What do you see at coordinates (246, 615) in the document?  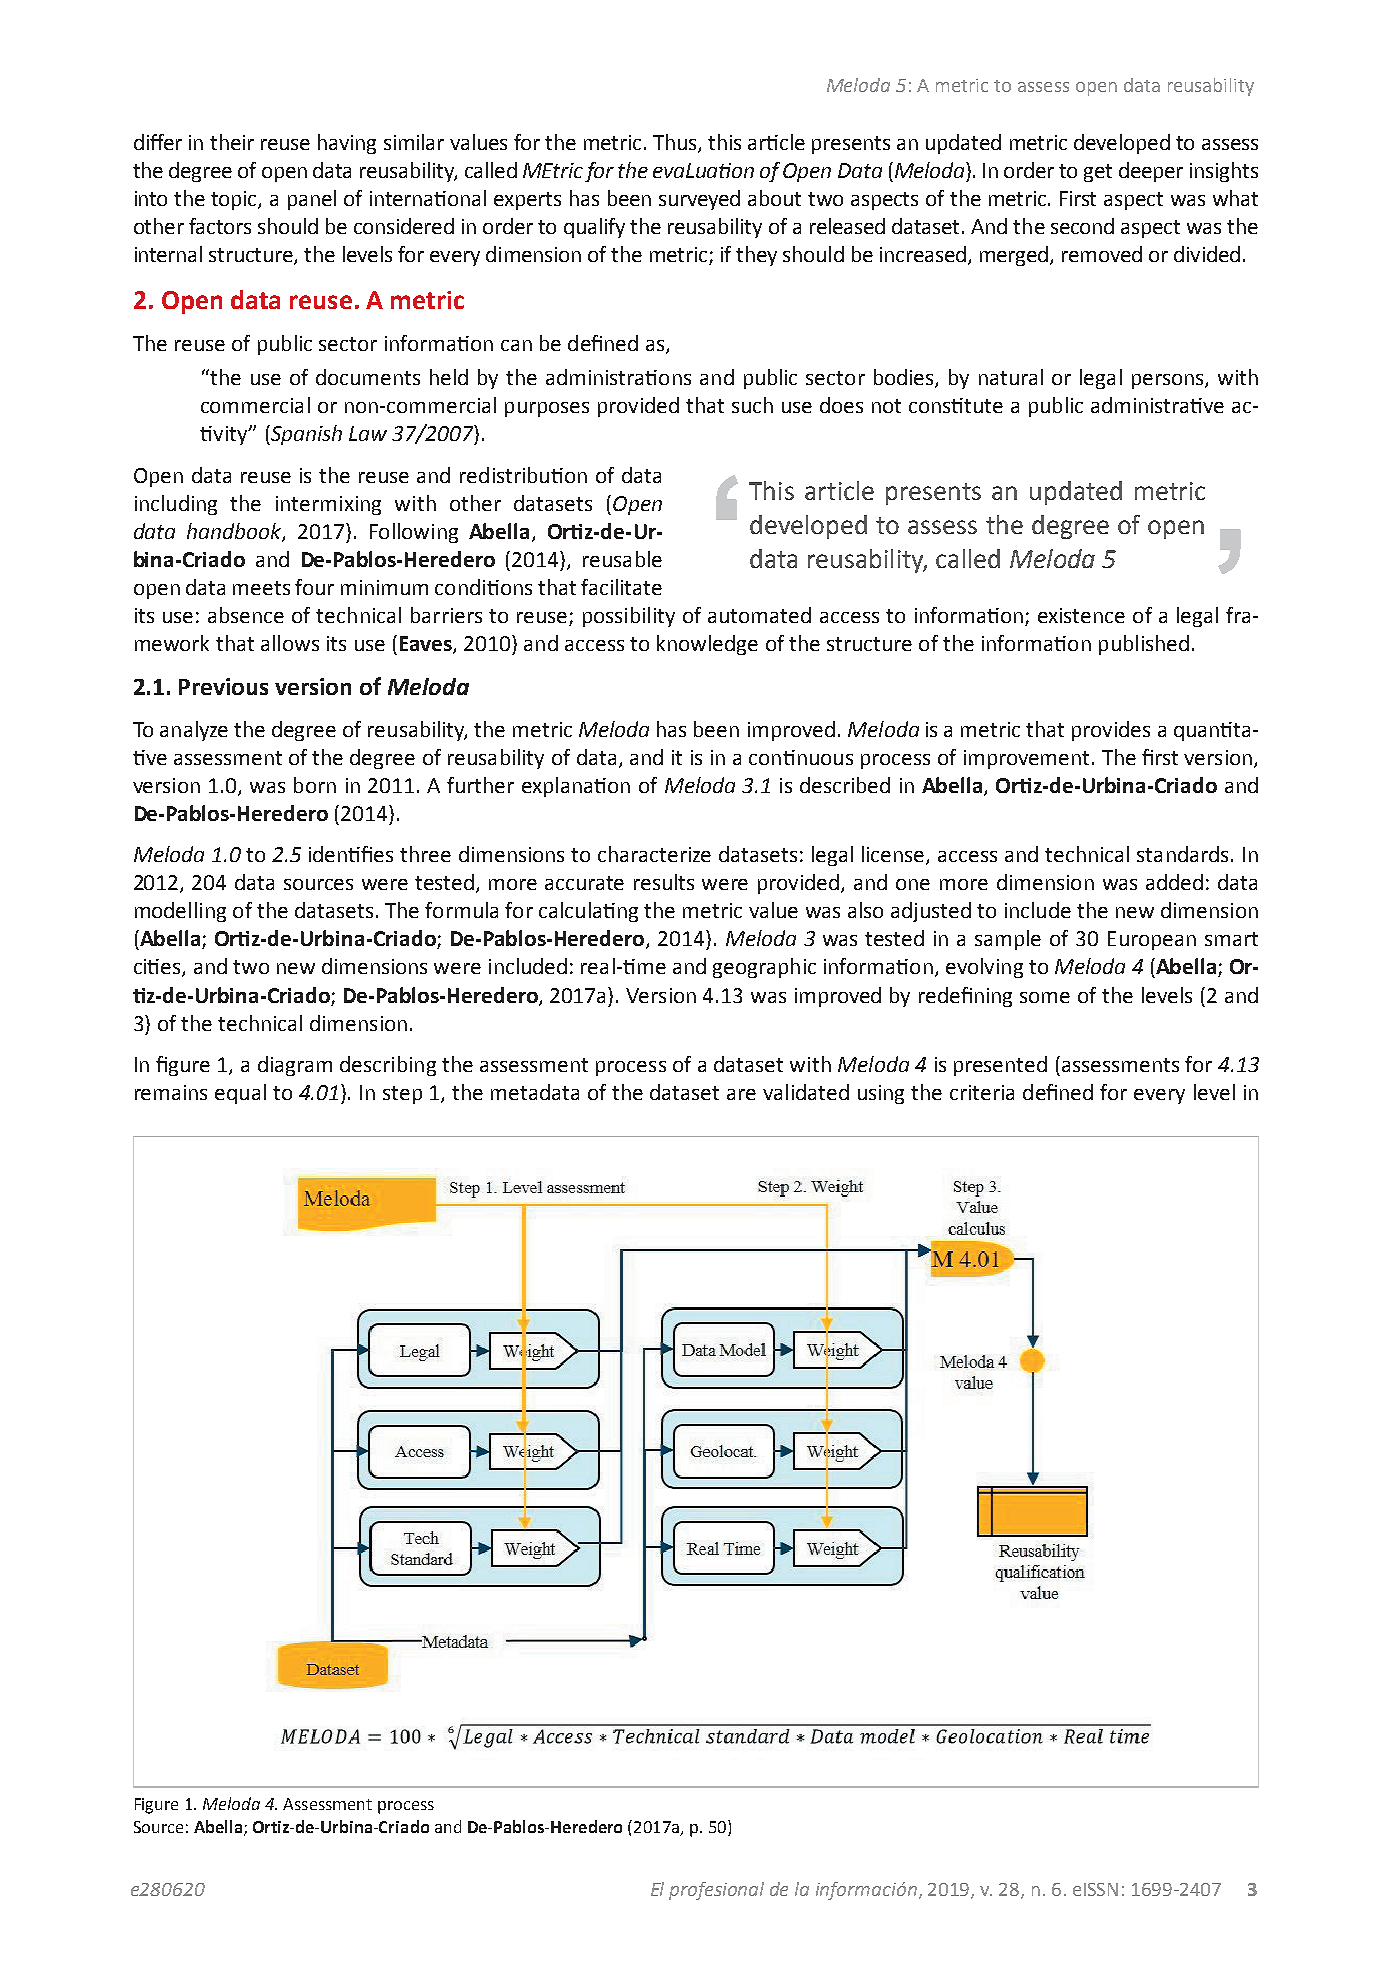 I see `absence` at bounding box center [246, 615].
